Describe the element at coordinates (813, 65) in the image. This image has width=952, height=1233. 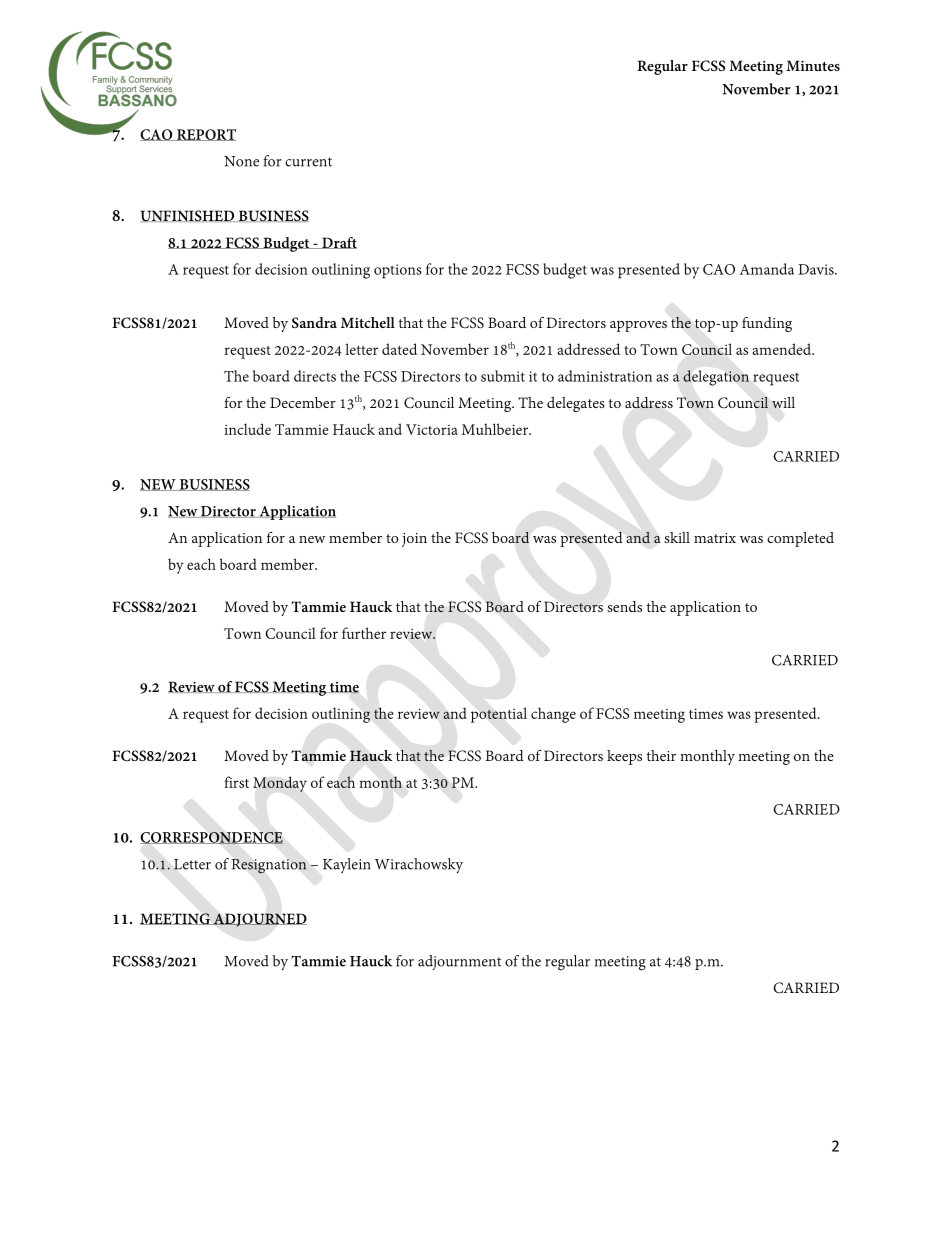
I see `Minutes` at that location.
